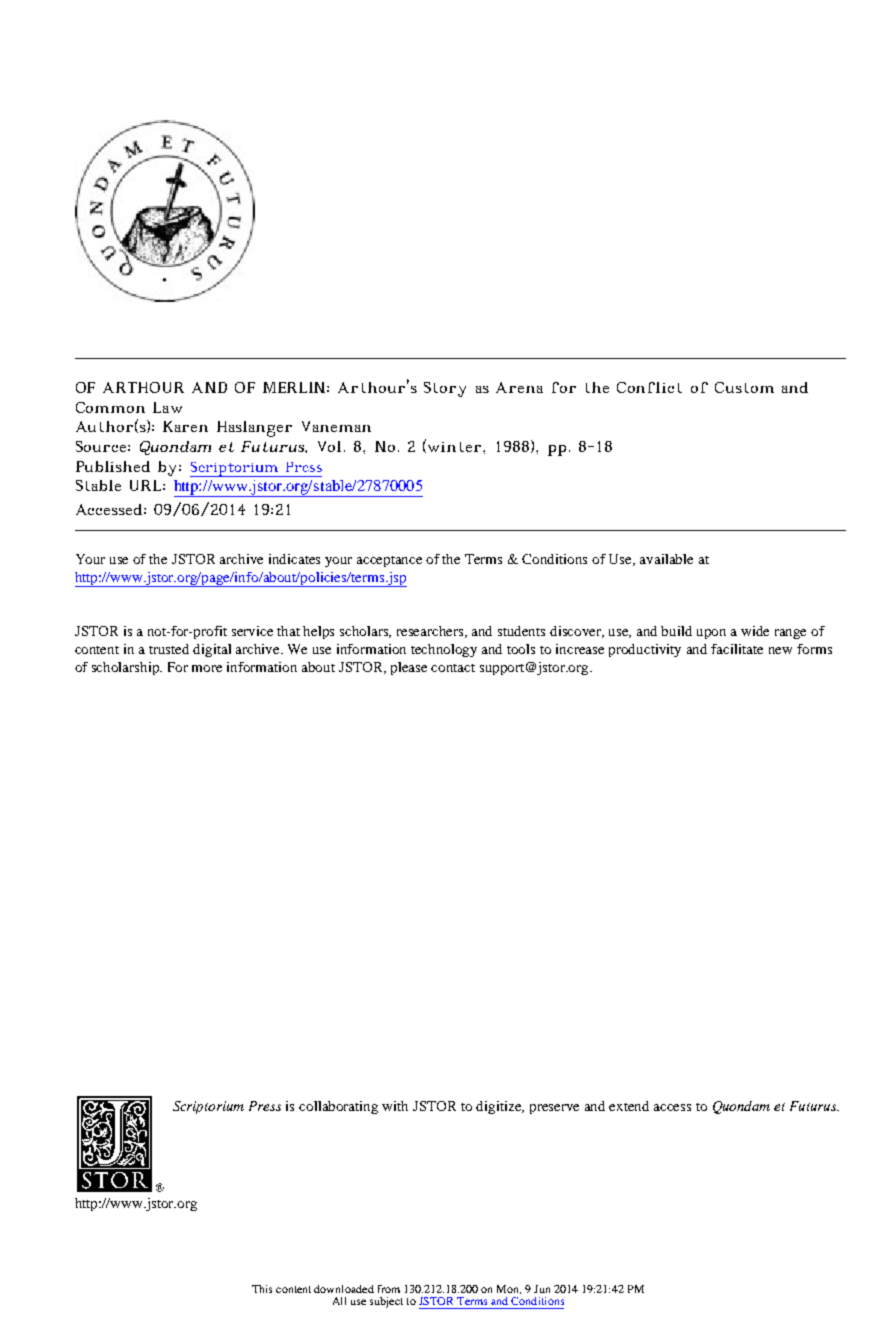 Image resolution: width=896 pixels, height=1323 pixels. What do you see at coordinates (453, 668) in the image?
I see `contact` at bounding box center [453, 668].
